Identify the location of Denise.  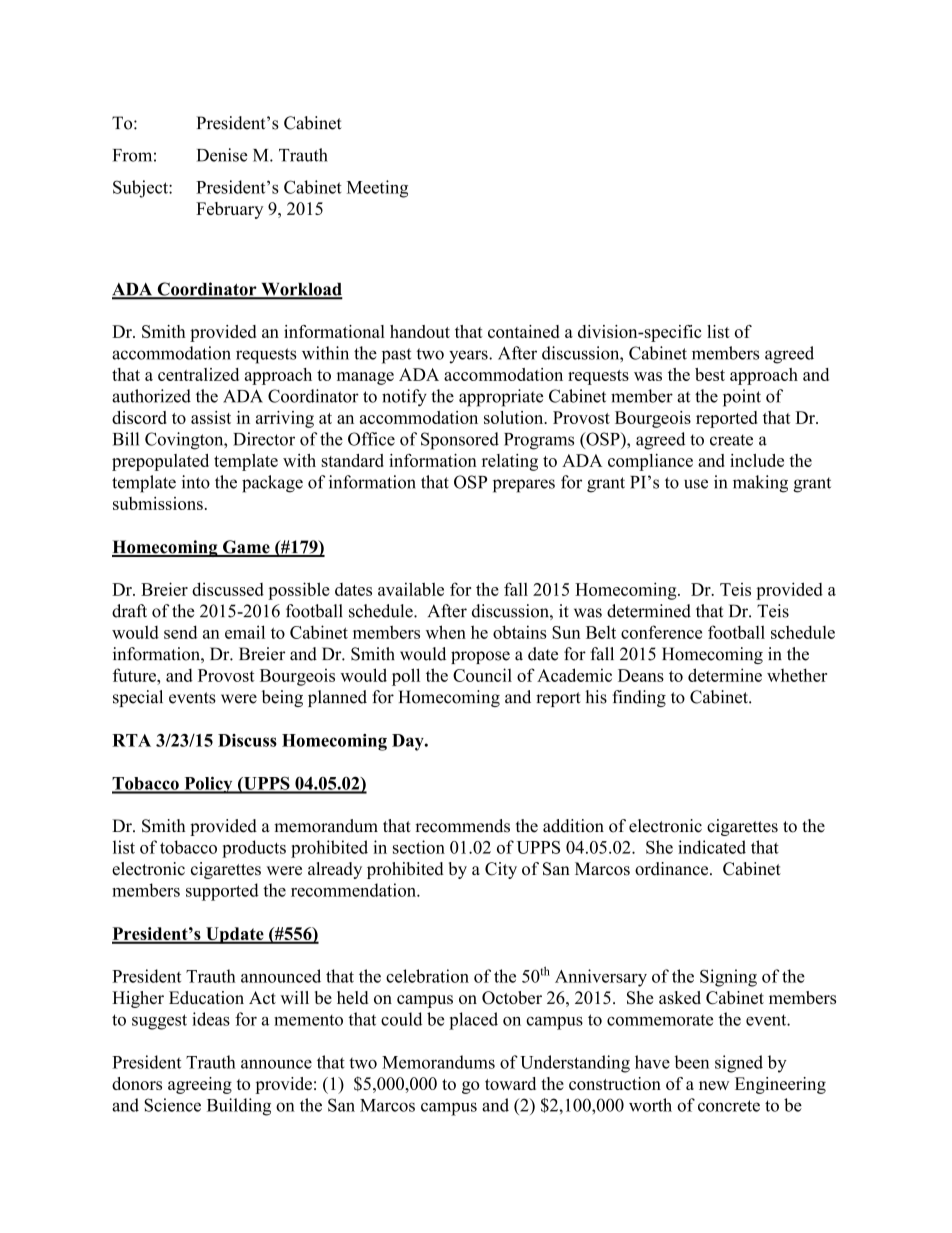
(222, 155).
